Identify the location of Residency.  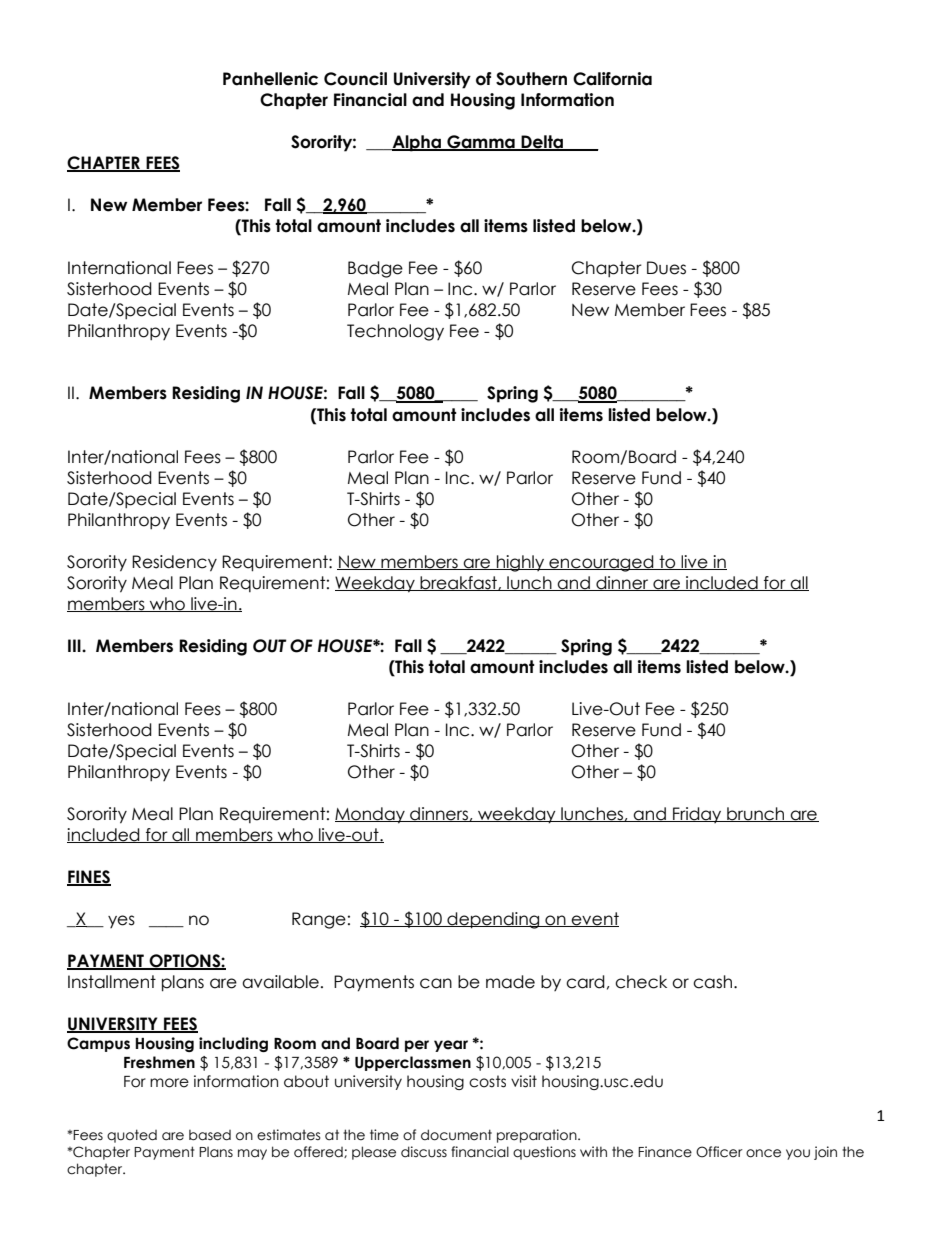
(174, 563).
